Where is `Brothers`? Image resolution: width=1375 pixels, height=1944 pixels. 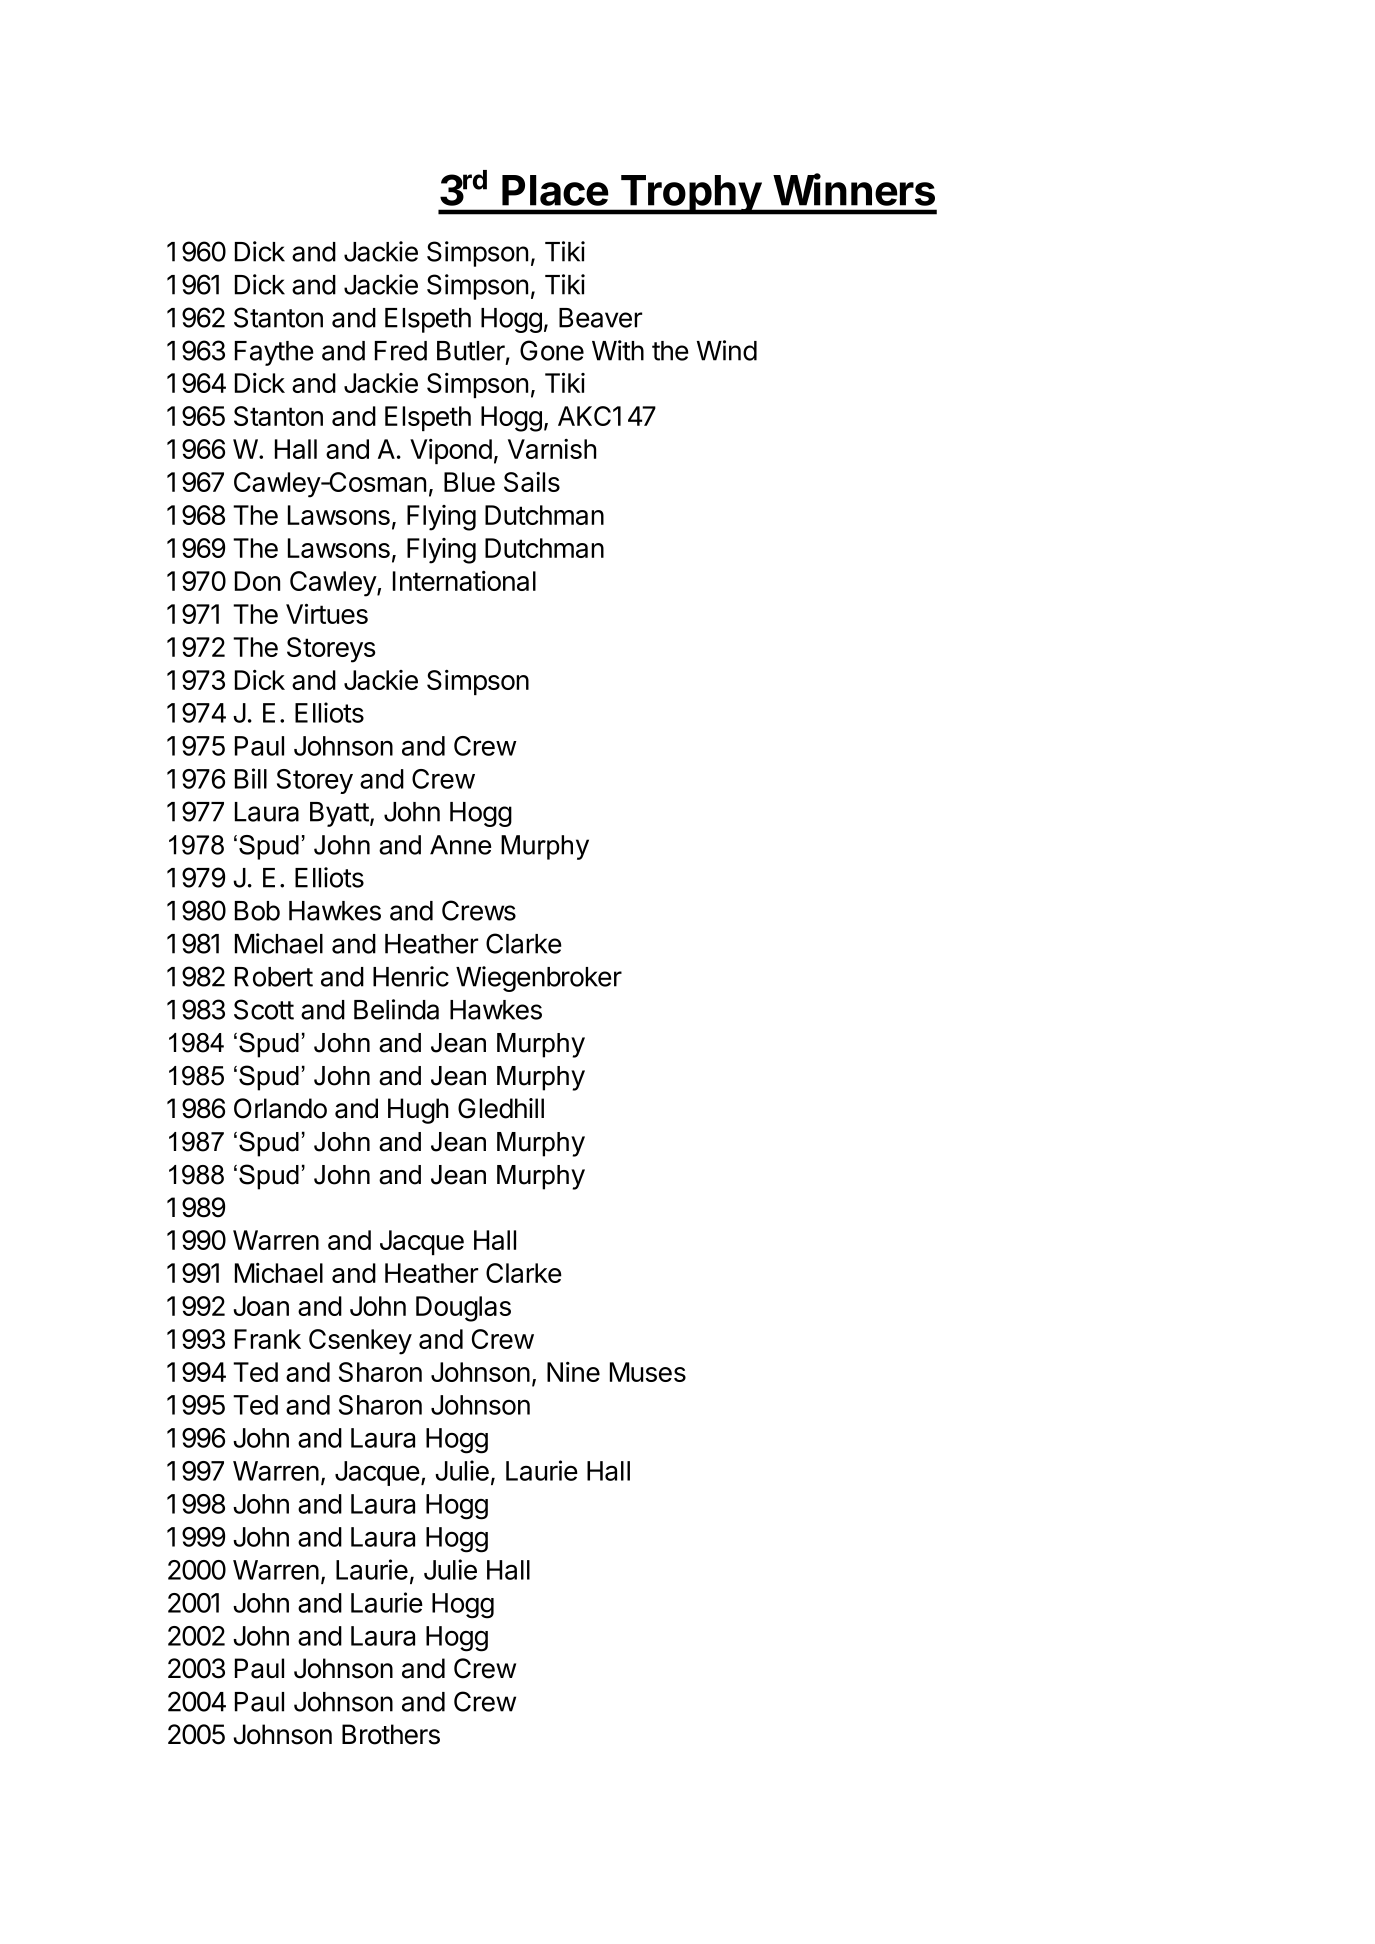
Brothers is located at coordinates (391, 1734).
